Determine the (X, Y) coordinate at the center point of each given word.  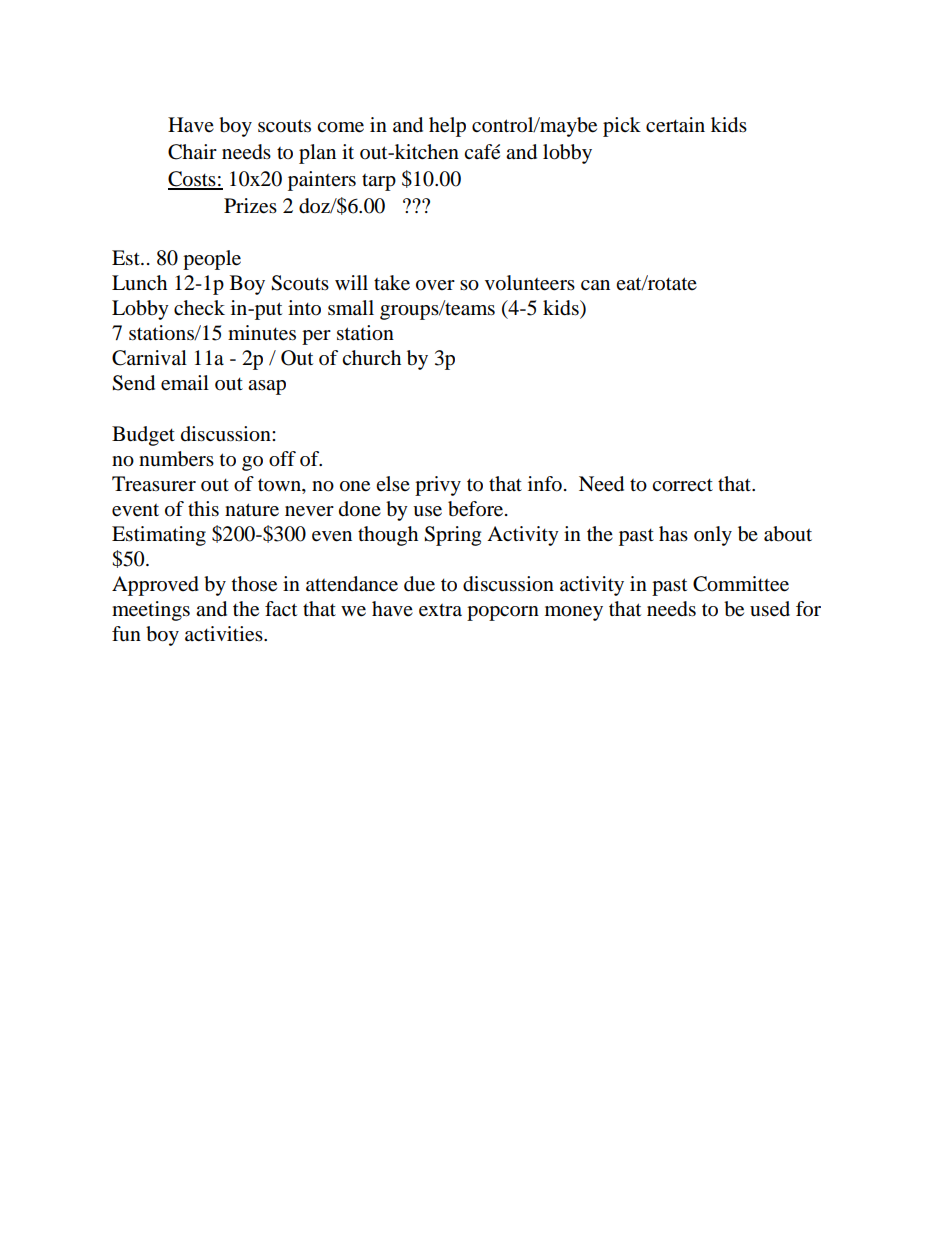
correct (682, 485)
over (435, 285)
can (595, 285)
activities (225, 634)
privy (438, 486)
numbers (176, 459)
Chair (192, 152)
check (199, 308)
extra (440, 610)
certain (675, 125)
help (447, 127)
